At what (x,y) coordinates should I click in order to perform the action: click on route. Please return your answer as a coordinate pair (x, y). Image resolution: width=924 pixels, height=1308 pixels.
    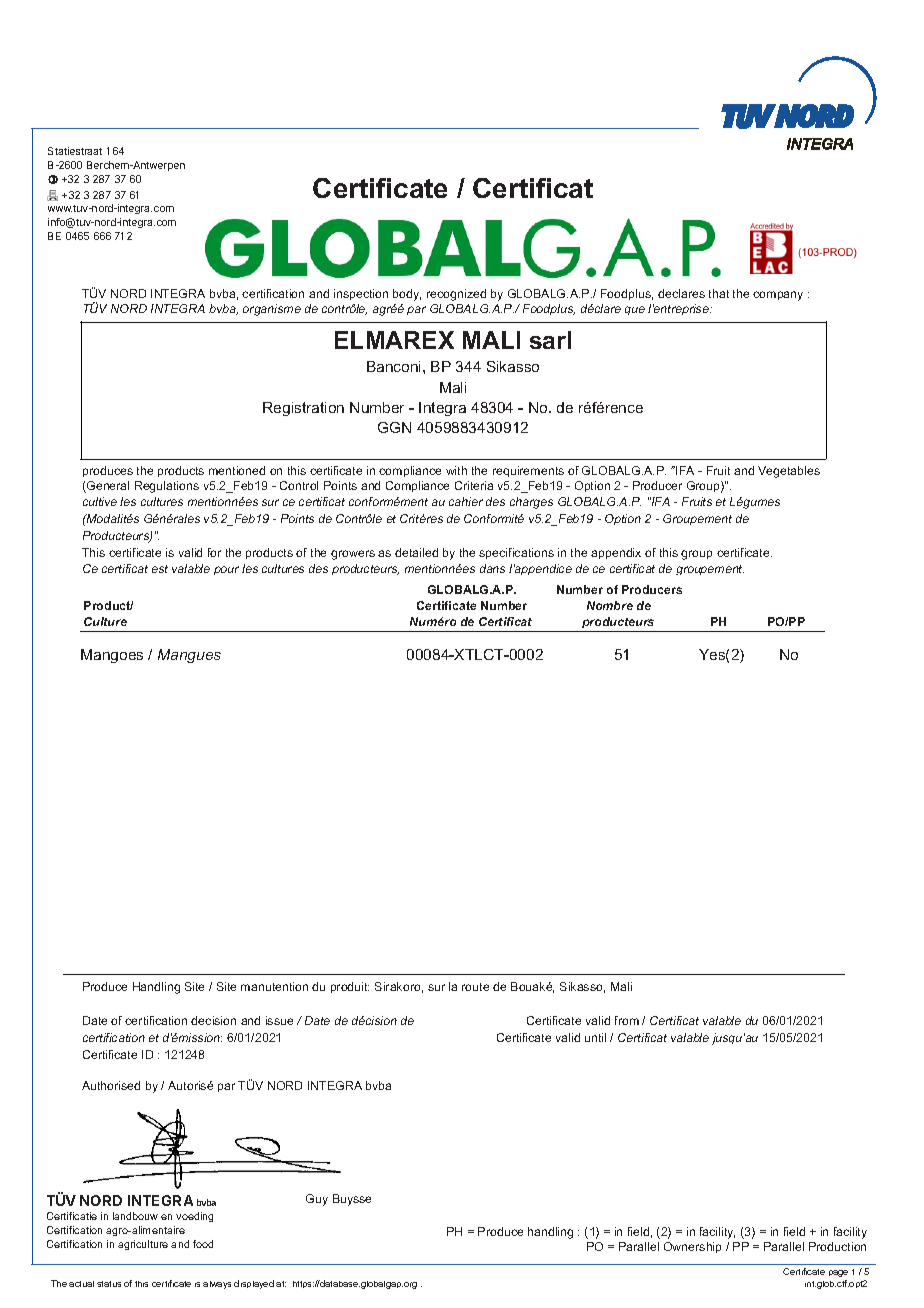
    Looking at the image, I should click on (475, 987).
